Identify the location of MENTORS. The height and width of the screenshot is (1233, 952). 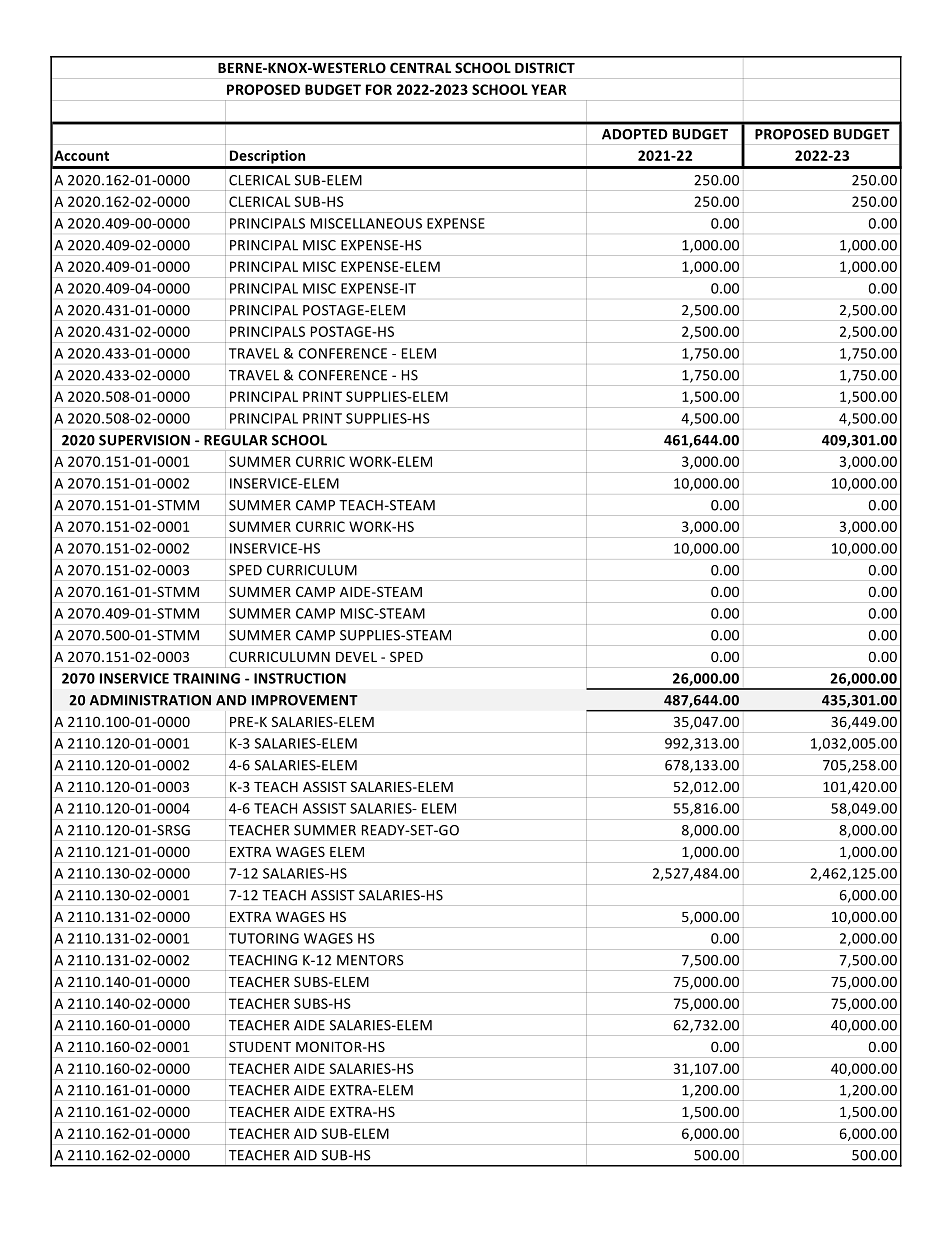
(370, 960).
